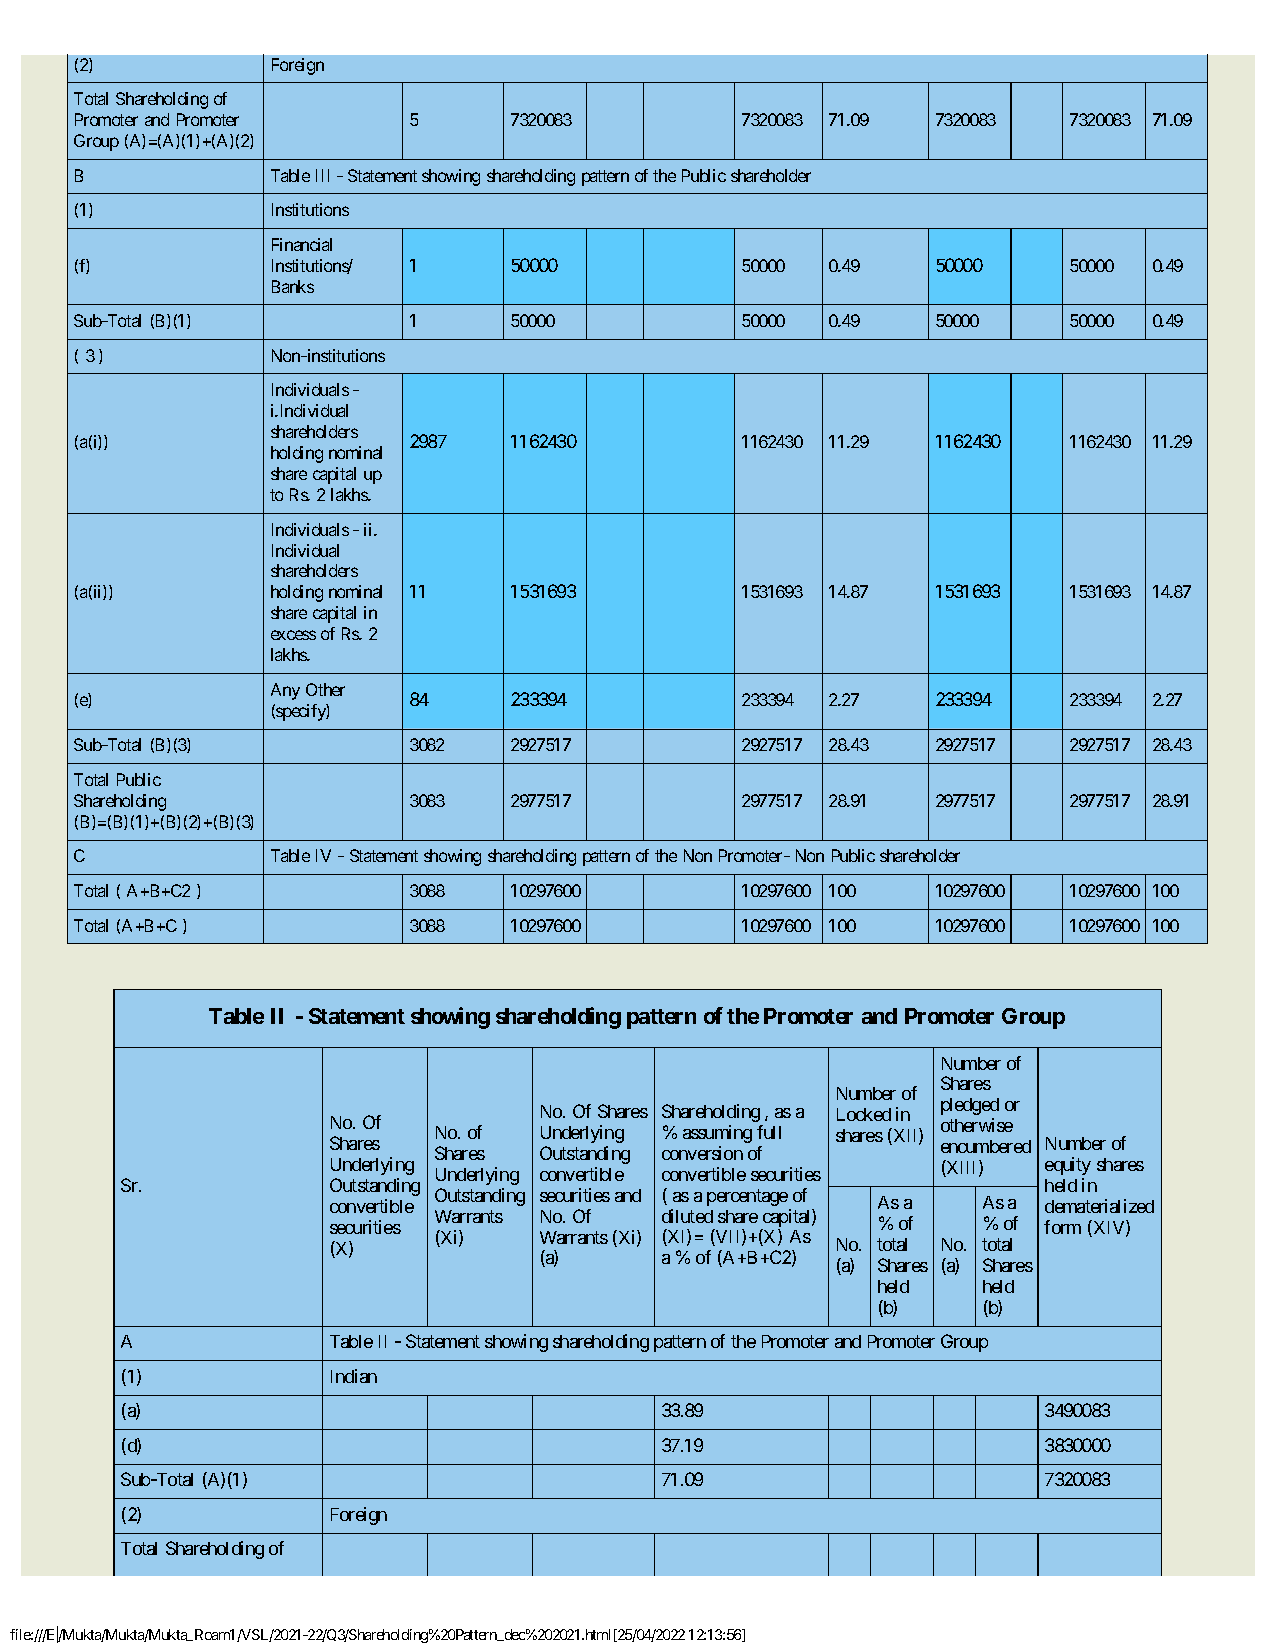  Describe the element at coordinates (702, 1153) in the image. I see `conversion` at that location.
